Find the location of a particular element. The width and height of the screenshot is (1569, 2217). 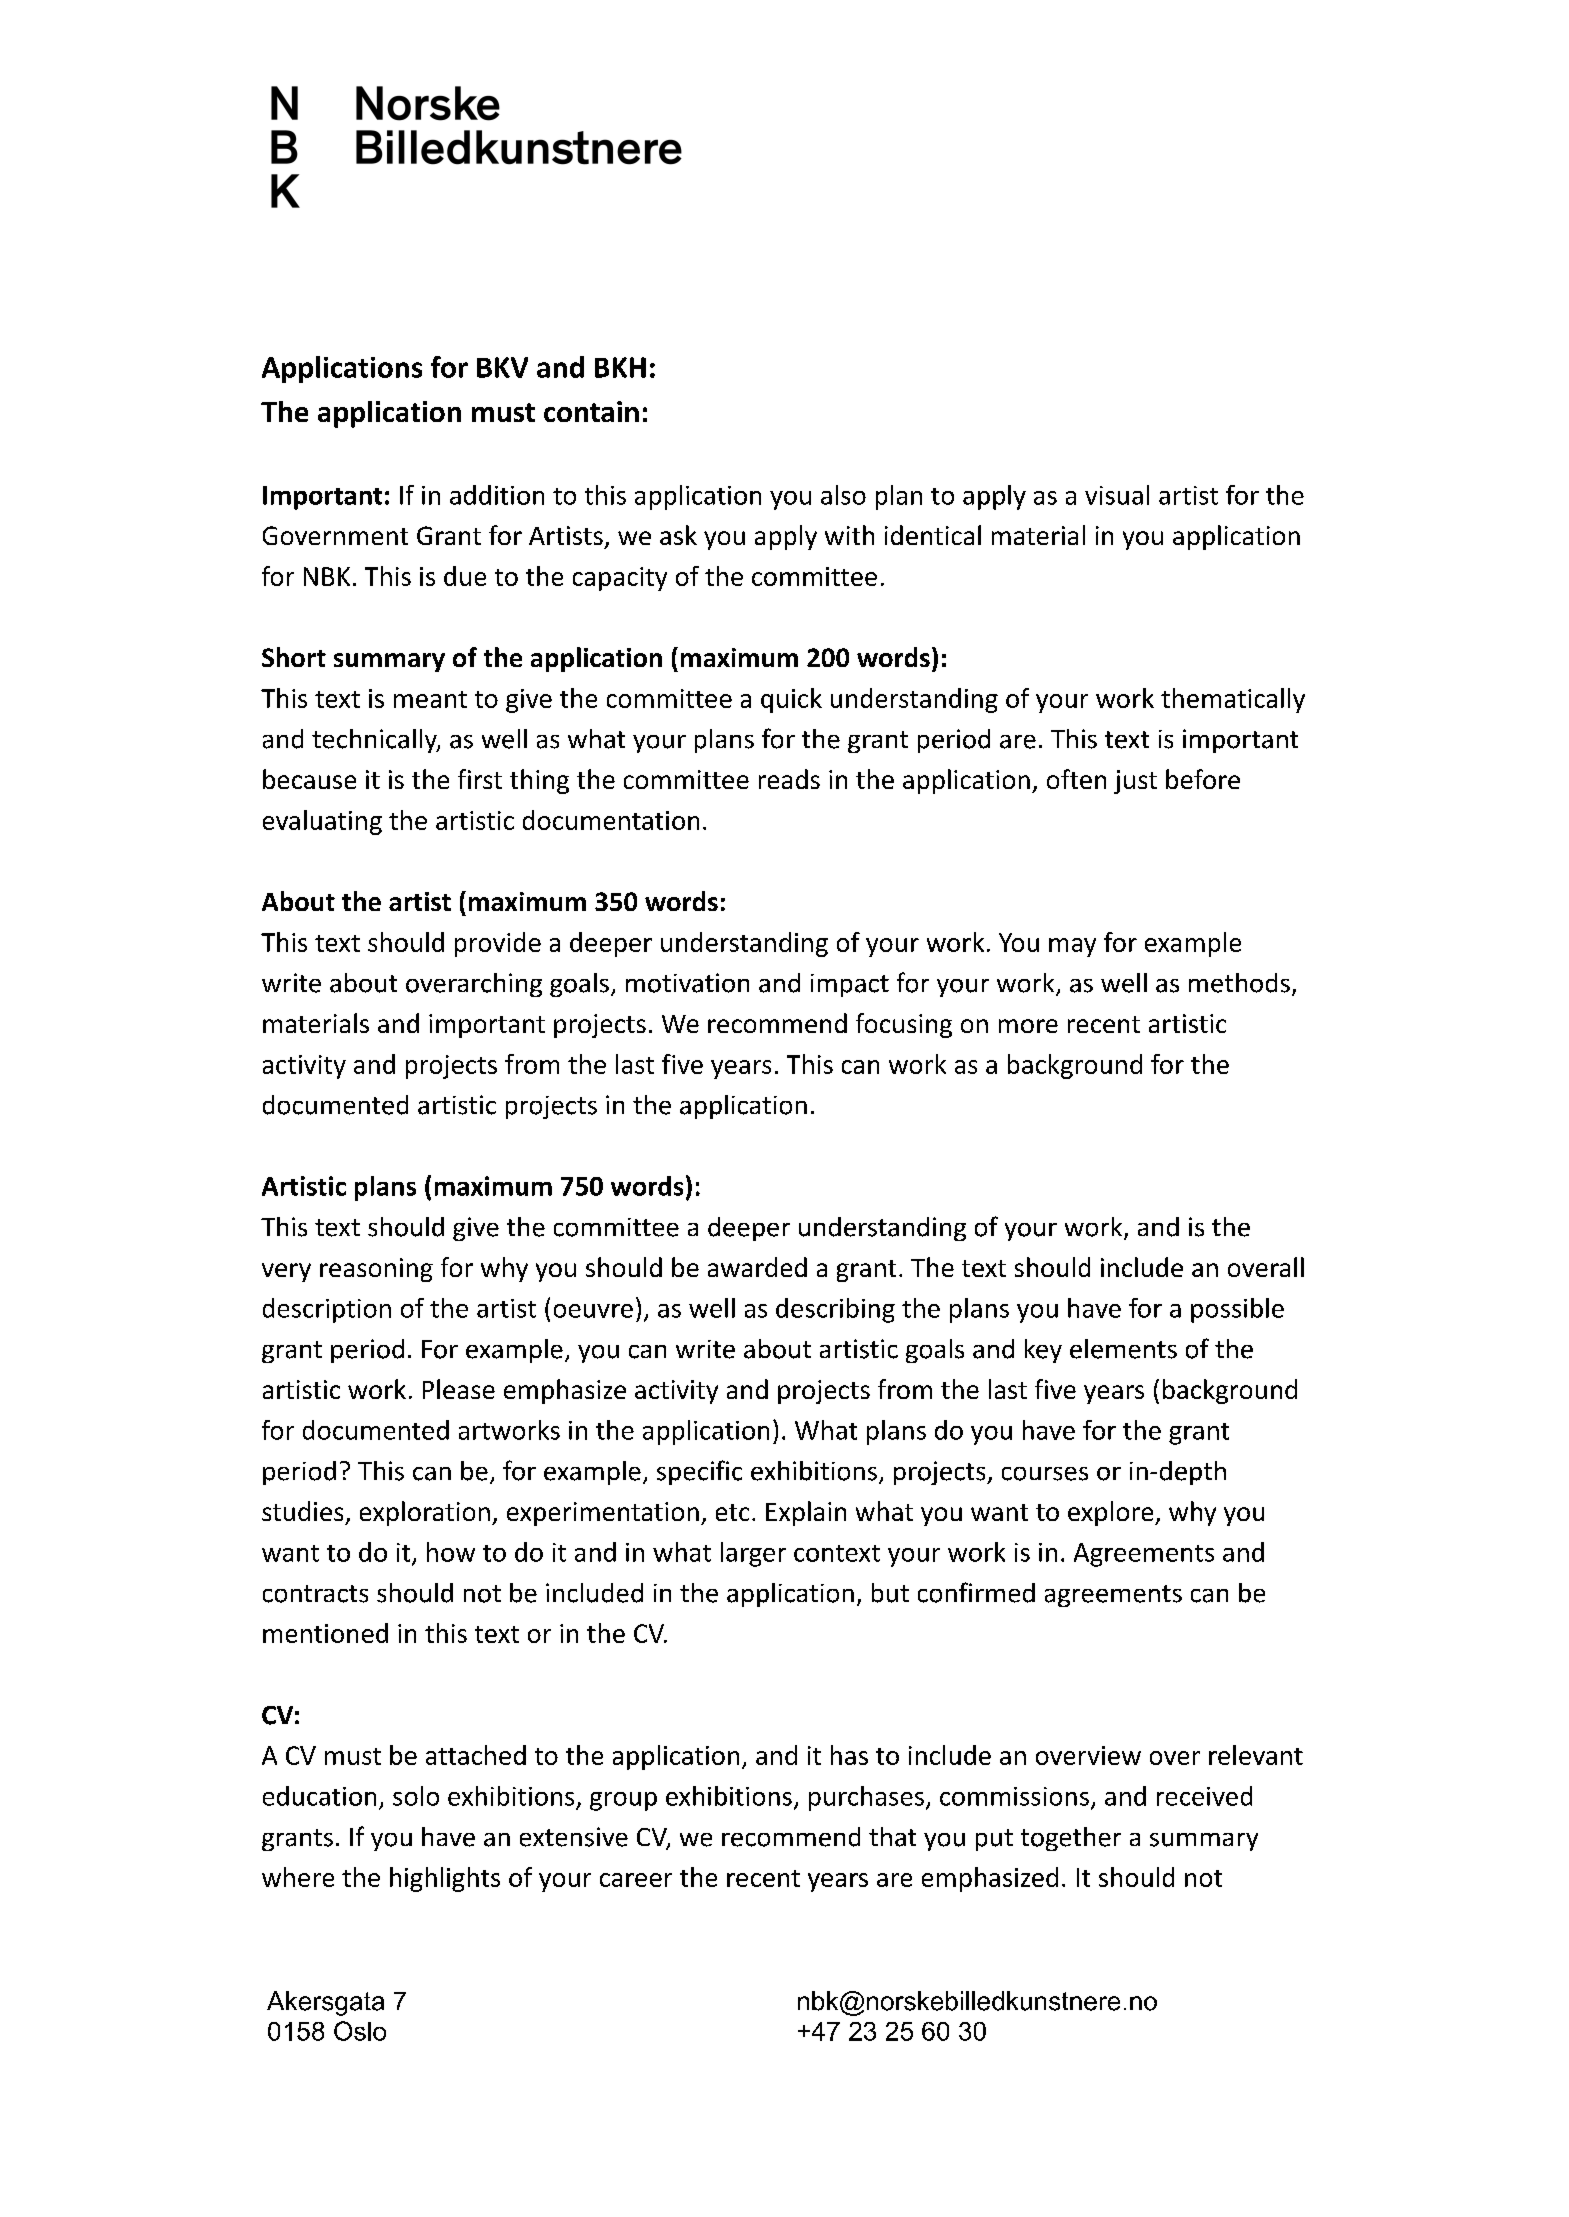

just is located at coordinates (1135, 782).
